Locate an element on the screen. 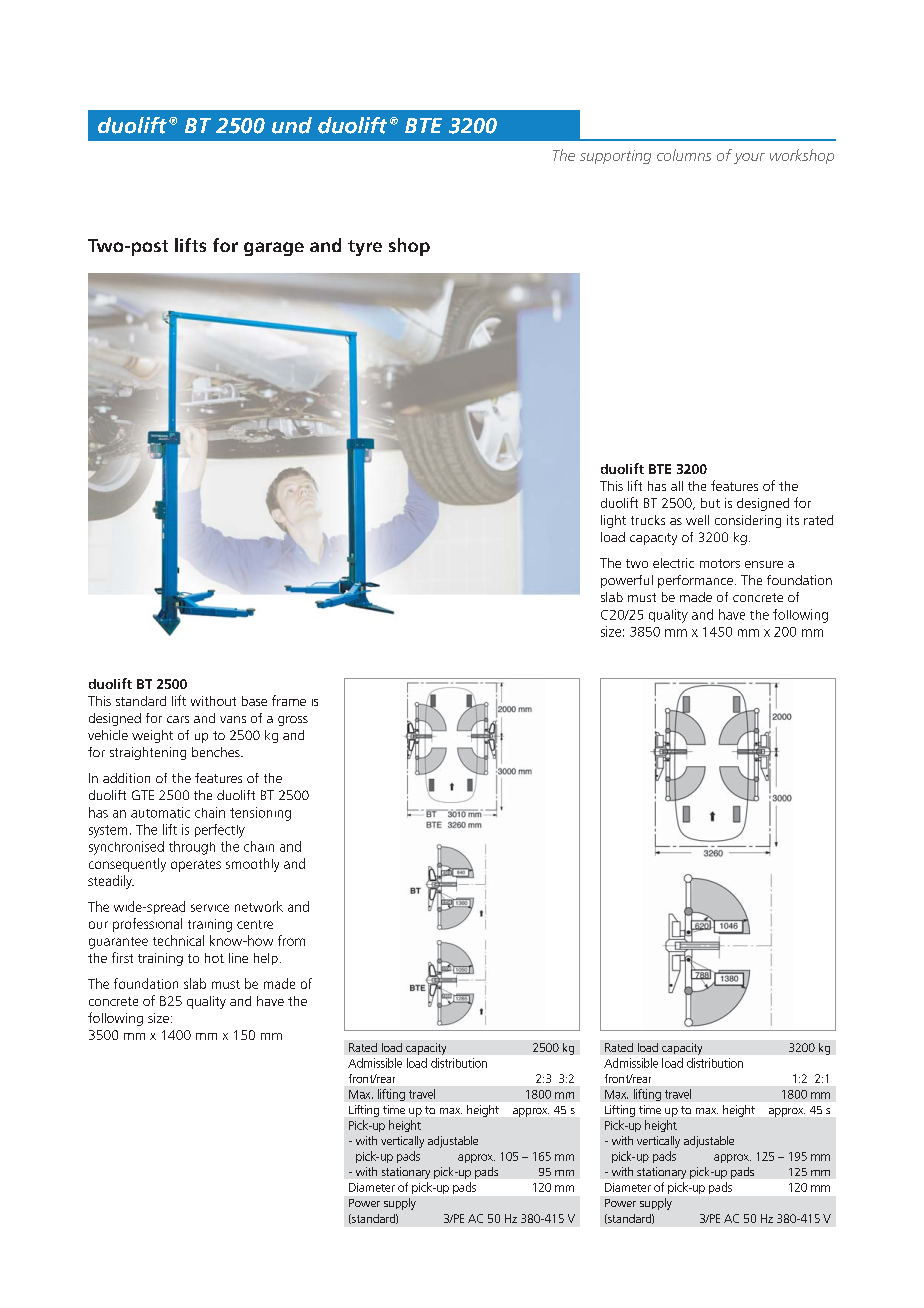  frame is located at coordinates (289, 700).
